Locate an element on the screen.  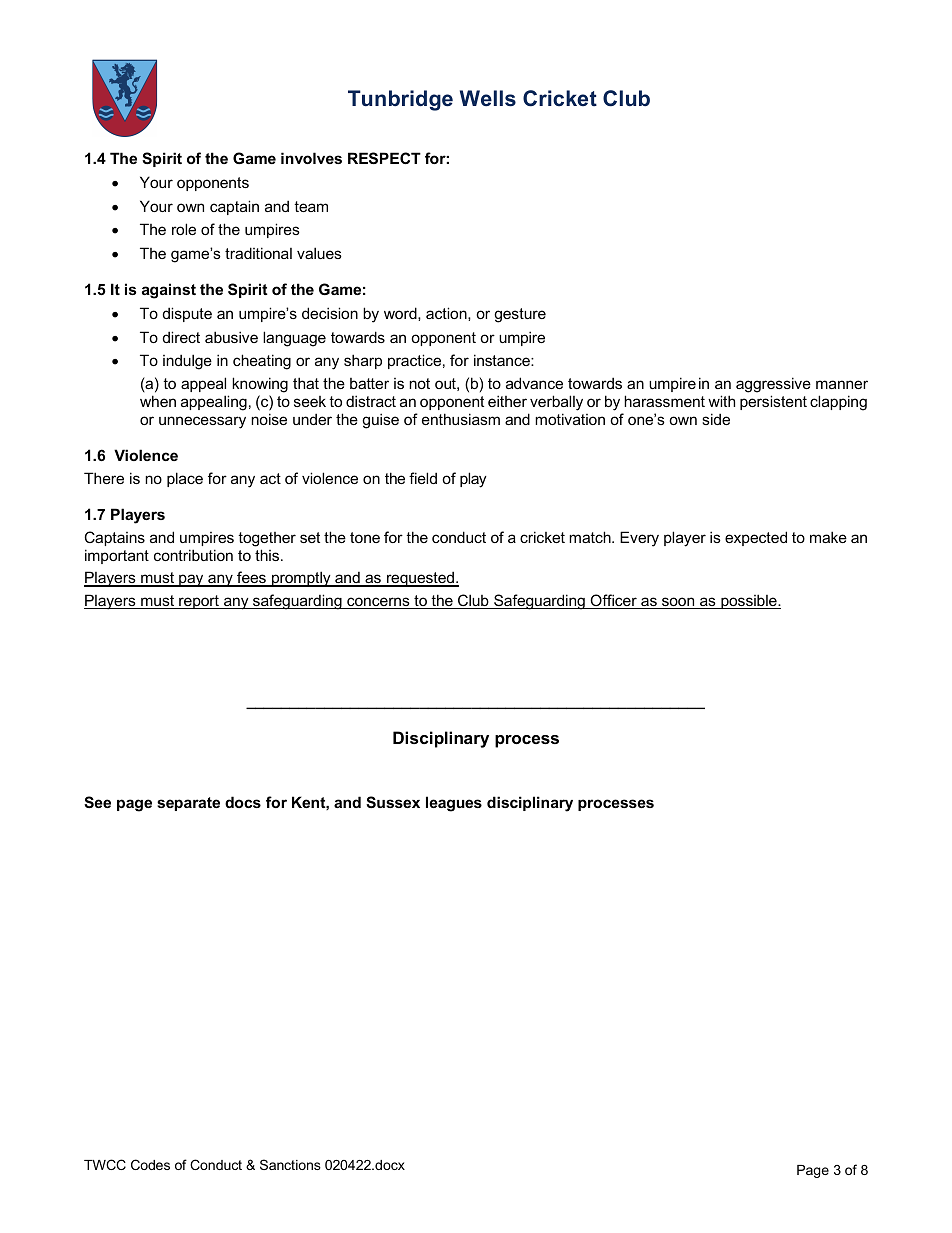
gesture is located at coordinates (520, 315).
